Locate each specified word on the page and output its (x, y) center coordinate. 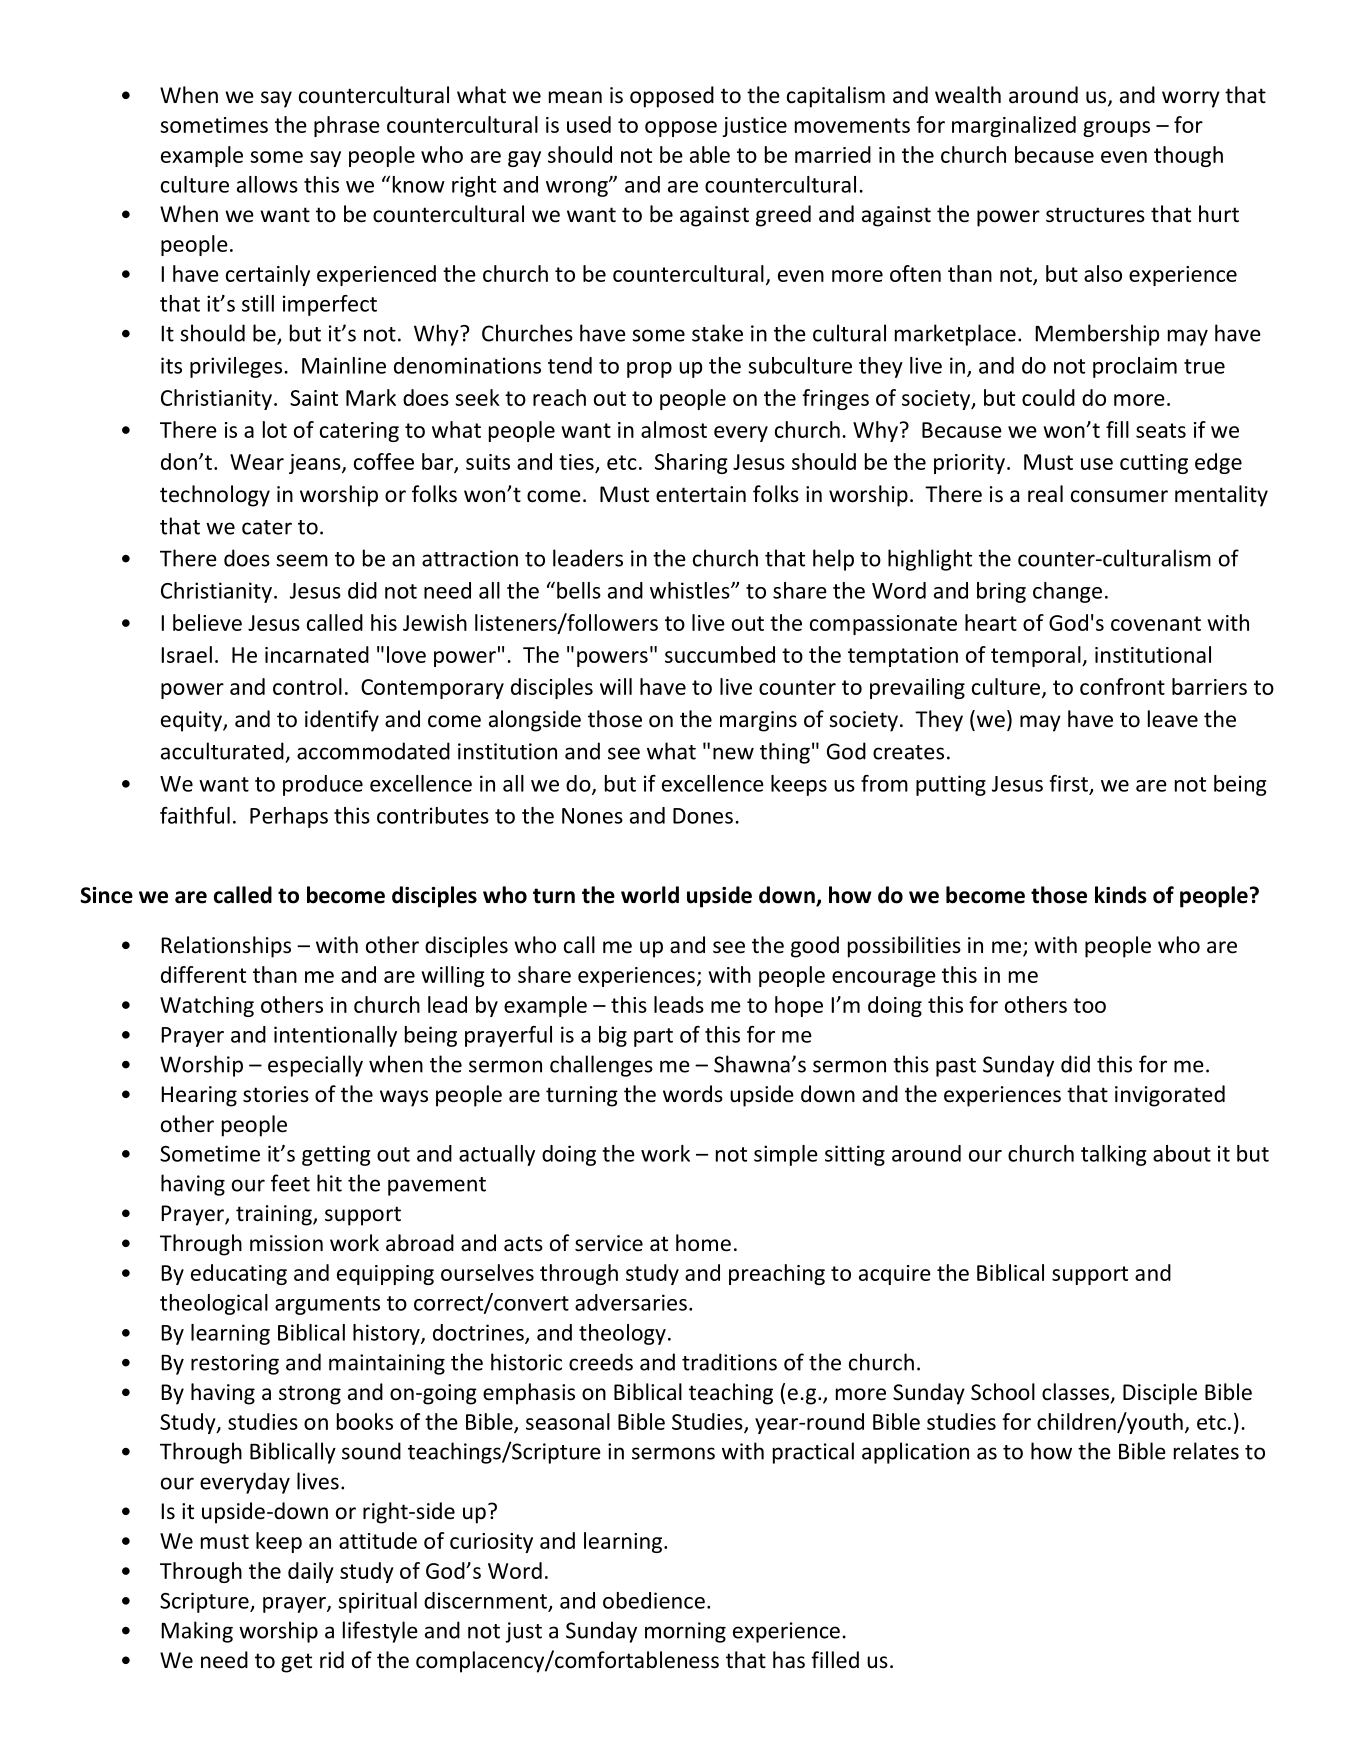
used (589, 124)
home (703, 1243)
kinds (1121, 895)
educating (239, 1274)
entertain (701, 494)
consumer (1119, 496)
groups (1116, 129)
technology (215, 496)
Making (197, 1632)
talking (1113, 1155)
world (650, 895)
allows (267, 184)
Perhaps (289, 817)
